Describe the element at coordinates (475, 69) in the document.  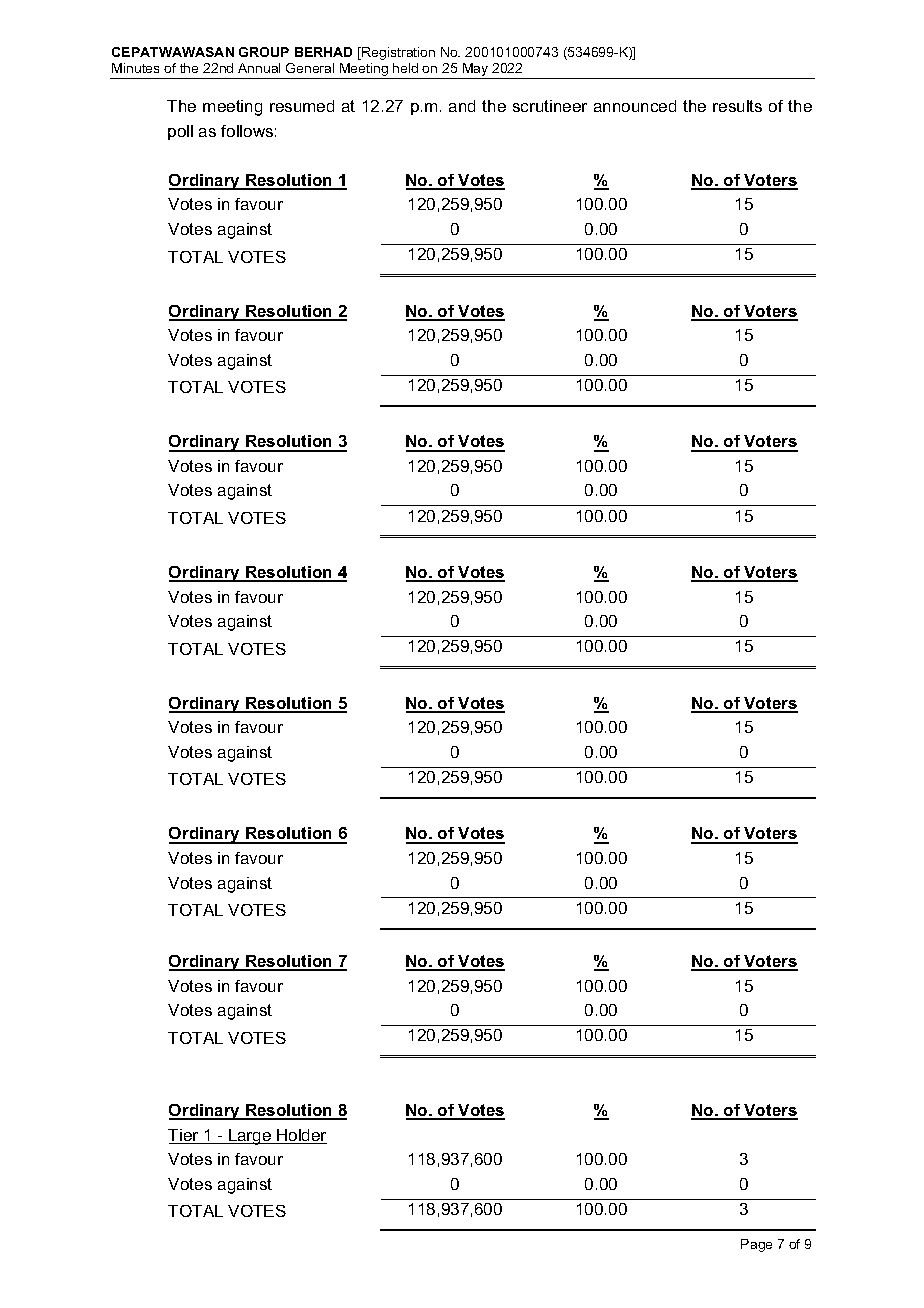
I see `May` at that location.
